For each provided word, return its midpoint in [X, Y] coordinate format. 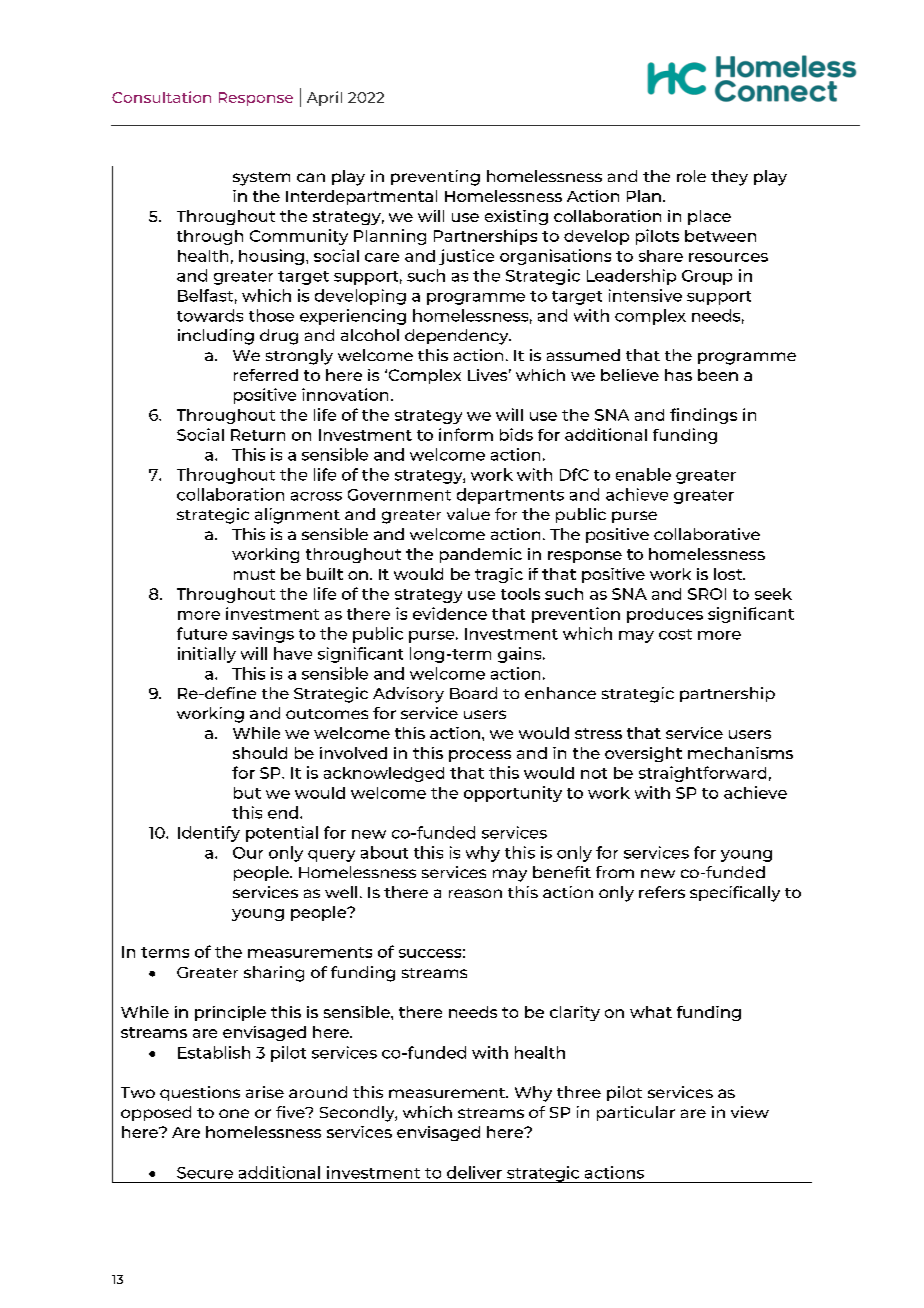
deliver [474, 1172]
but [247, 793]
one [234, 1113]
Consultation [161, 97]
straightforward [702, 774]
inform [466, 434]
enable [643, 474]
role [691, 176]
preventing [435, 178]
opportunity [513, 794]
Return [258, 435]
